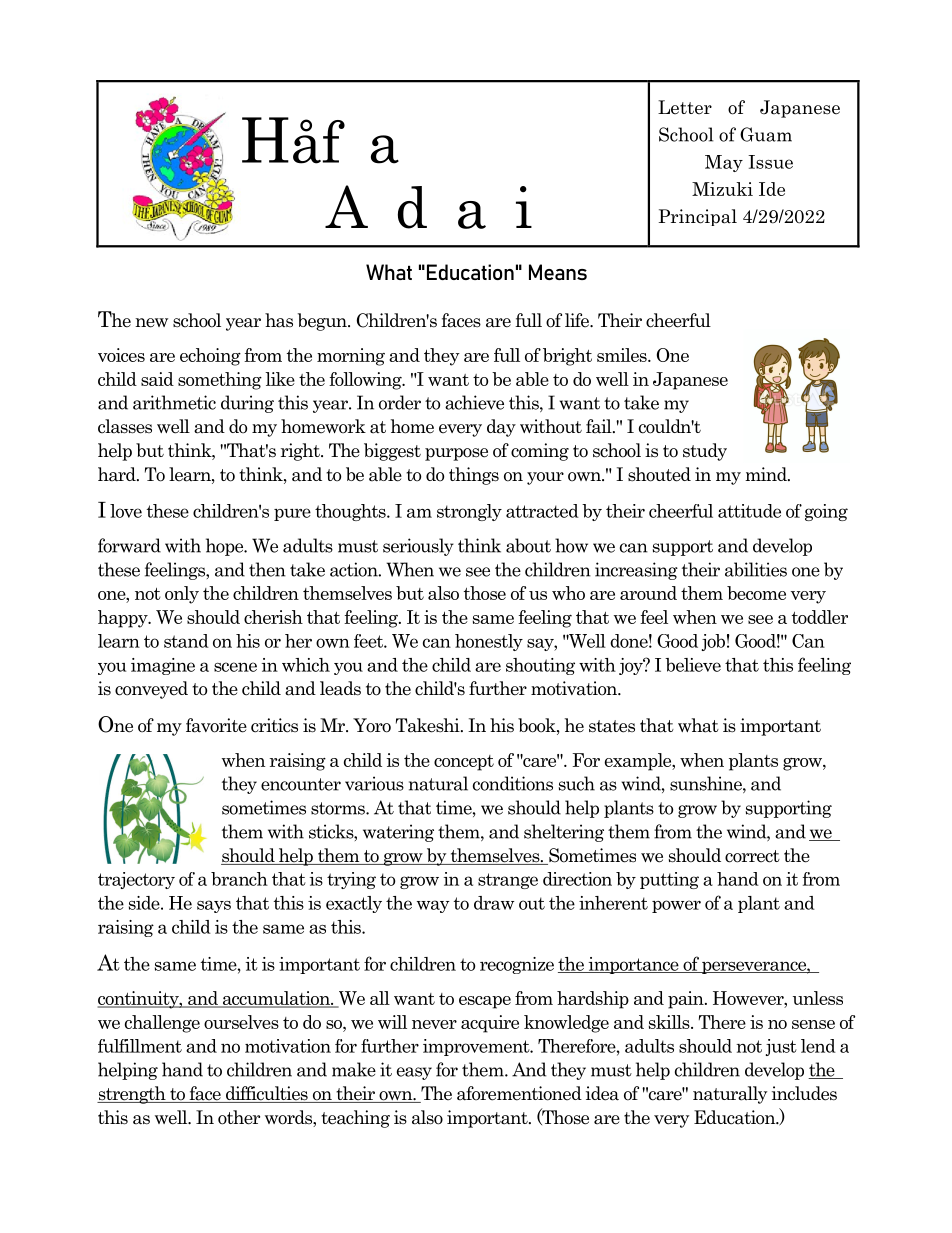  I want to click on includes, so click(804, 1093).
